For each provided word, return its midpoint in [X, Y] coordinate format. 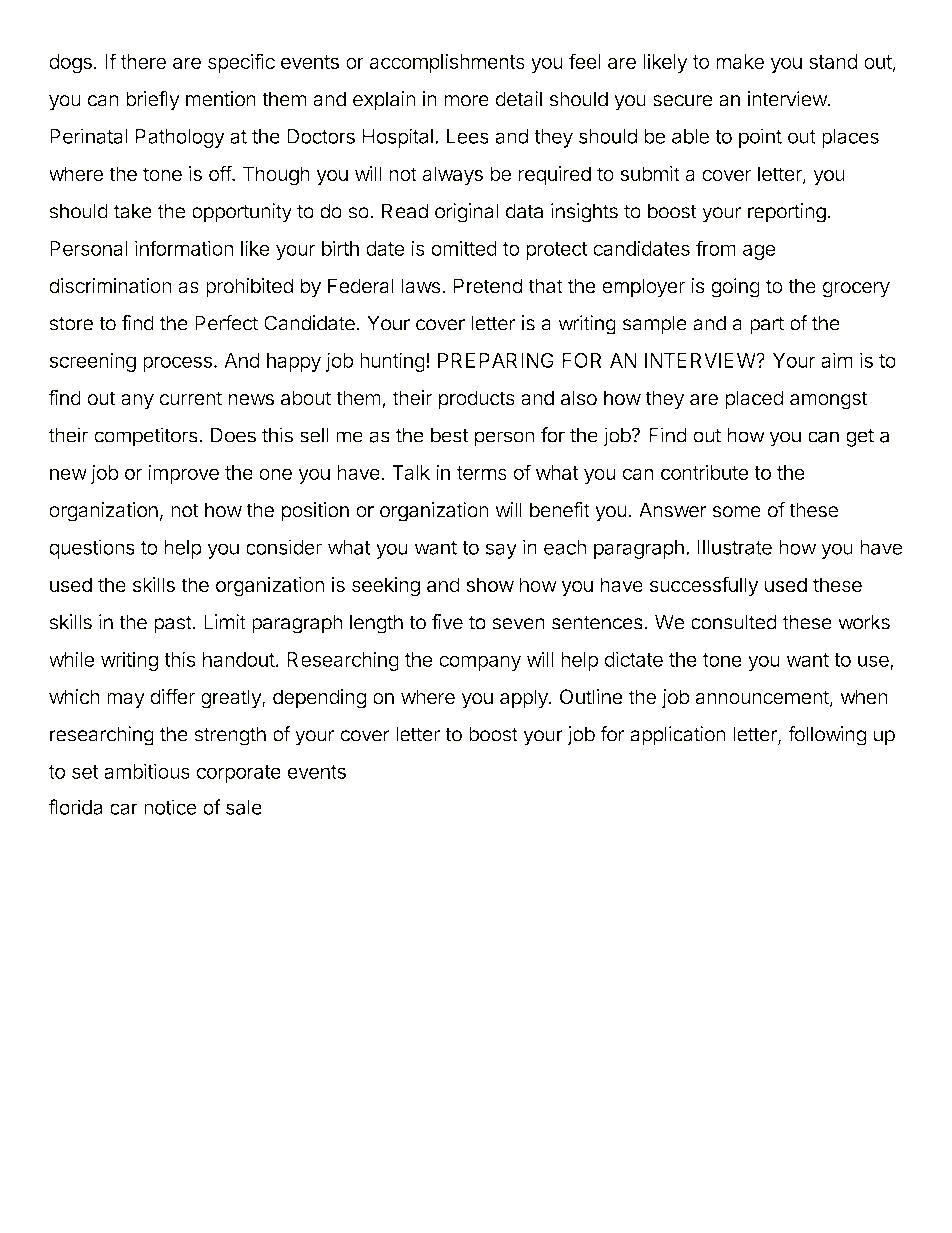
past [173, 624]
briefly [153, 101]
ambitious [147, 771]
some [736, 512]
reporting [787, 213]
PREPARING [496, 360]
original [466, 213]
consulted [734, 622]
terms [481, 473]
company [480, 663]
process [177, 364]
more [466, 101]
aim [837, 360]
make [740, 61]
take [133, 211]
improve [183, 474]
